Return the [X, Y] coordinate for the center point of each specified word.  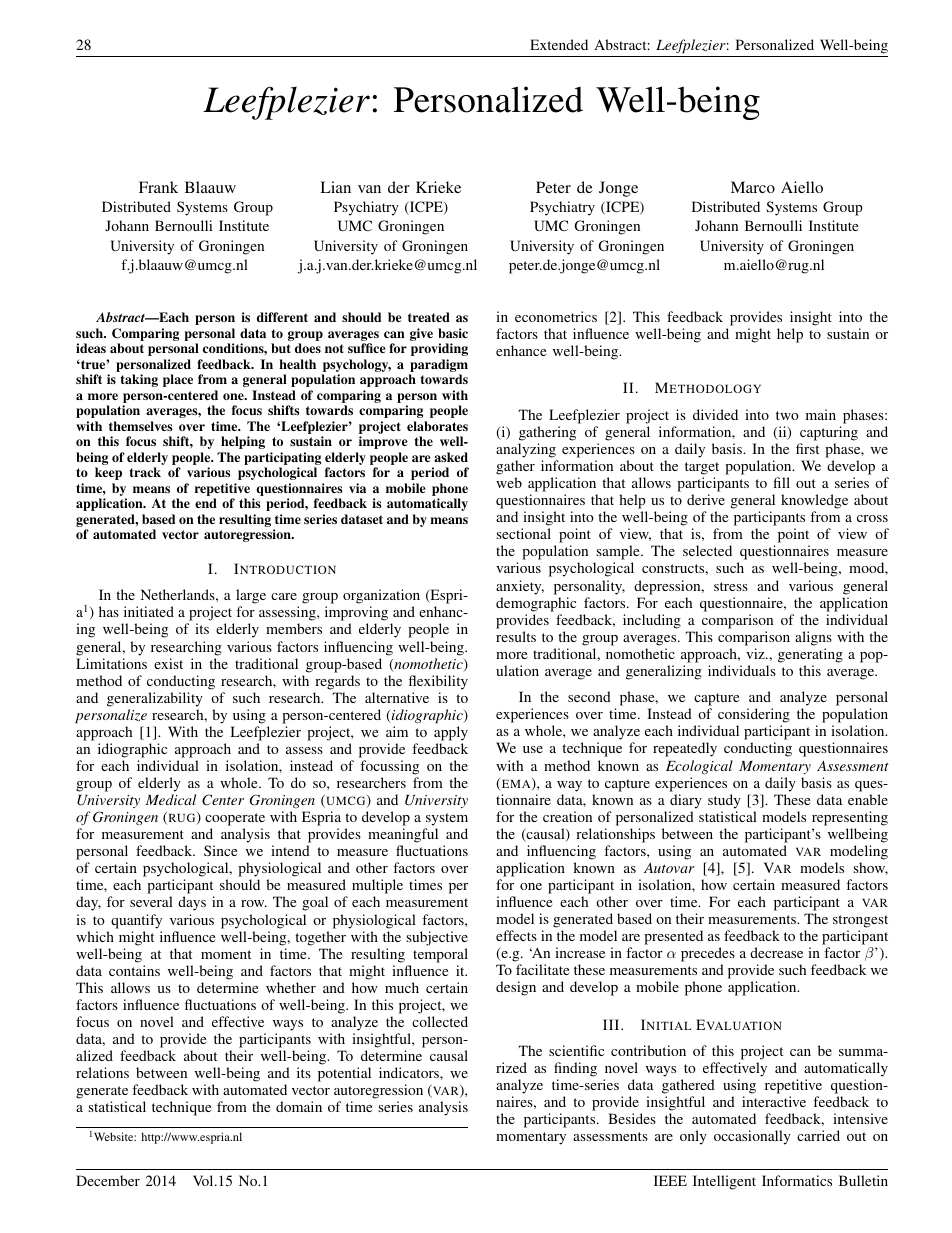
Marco [753, 187]
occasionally [752, 1137]
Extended [559, 44]
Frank [158, 187]
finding [575, 1069]
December [108, 1180]
